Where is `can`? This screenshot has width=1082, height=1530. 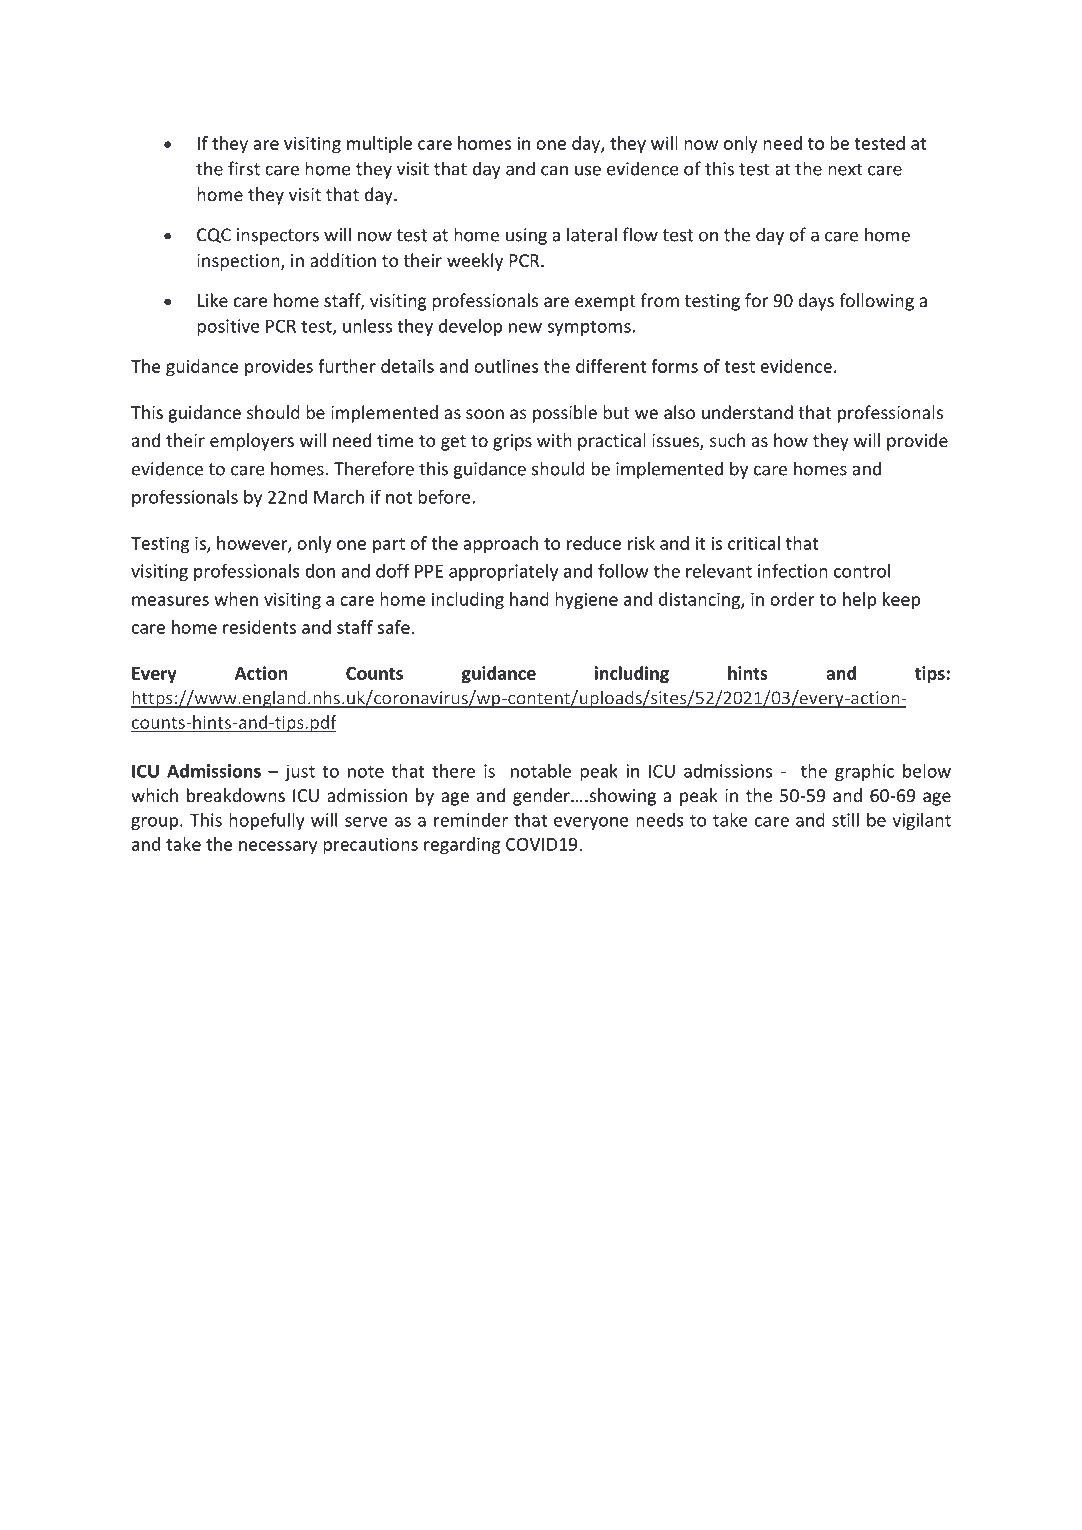
can is located at coordinates (554, 170).
